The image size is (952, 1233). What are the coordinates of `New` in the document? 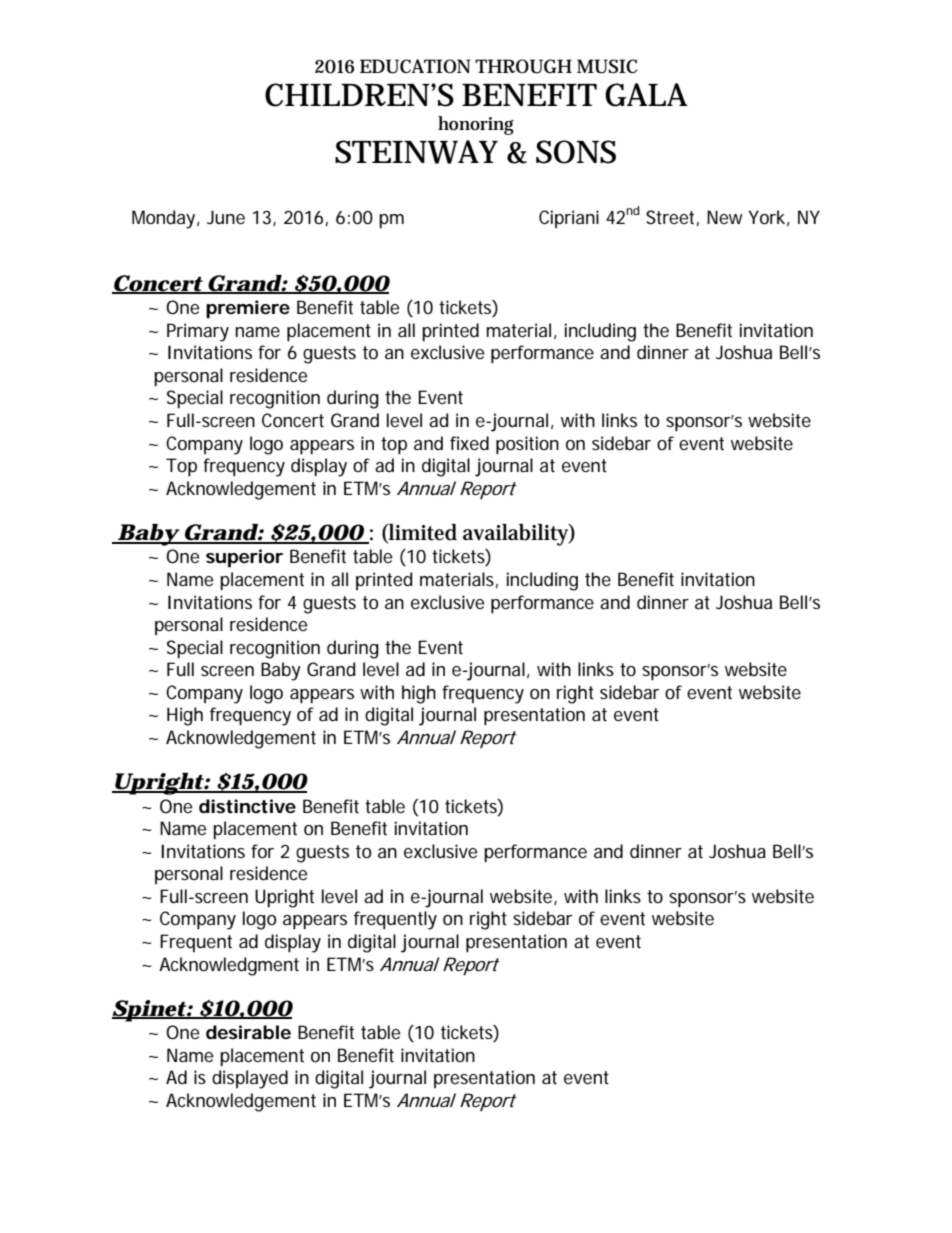 It's located at (725, 217).
